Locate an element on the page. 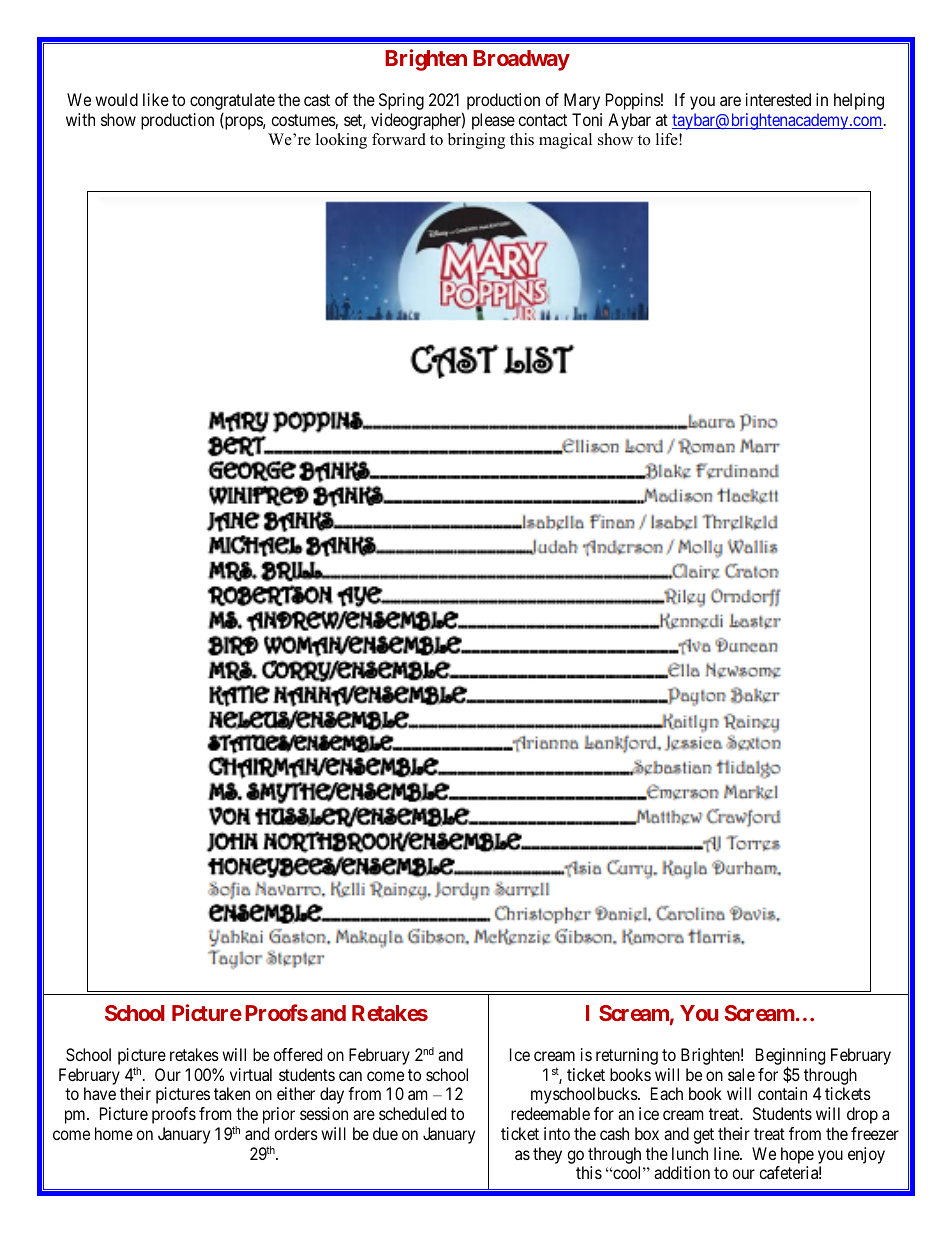 Image resolution: width=952 pixels, height=1233 pixels. helping is located at coordinates (859, 101).
